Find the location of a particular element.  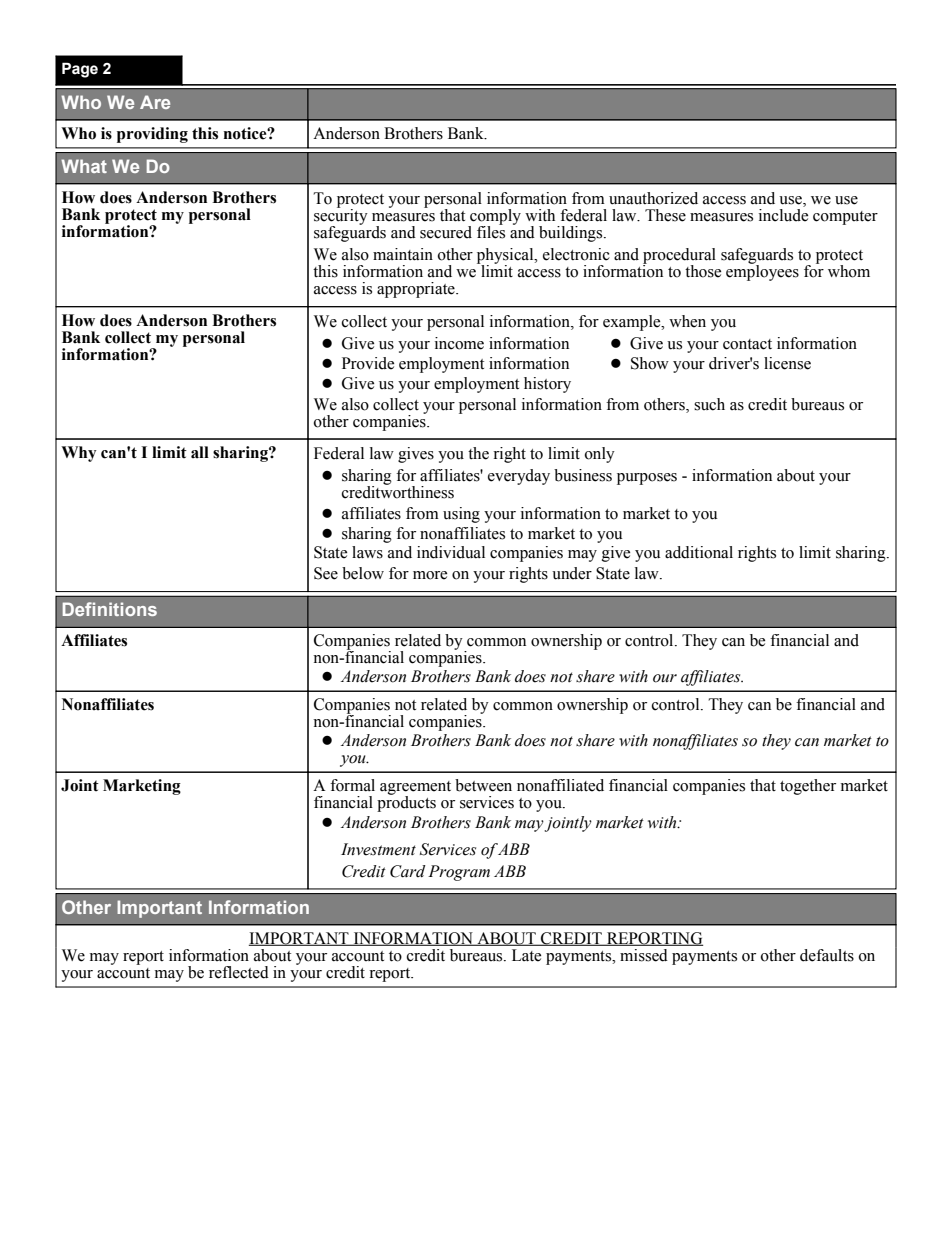

comply is located at coordinates (494, 218).
